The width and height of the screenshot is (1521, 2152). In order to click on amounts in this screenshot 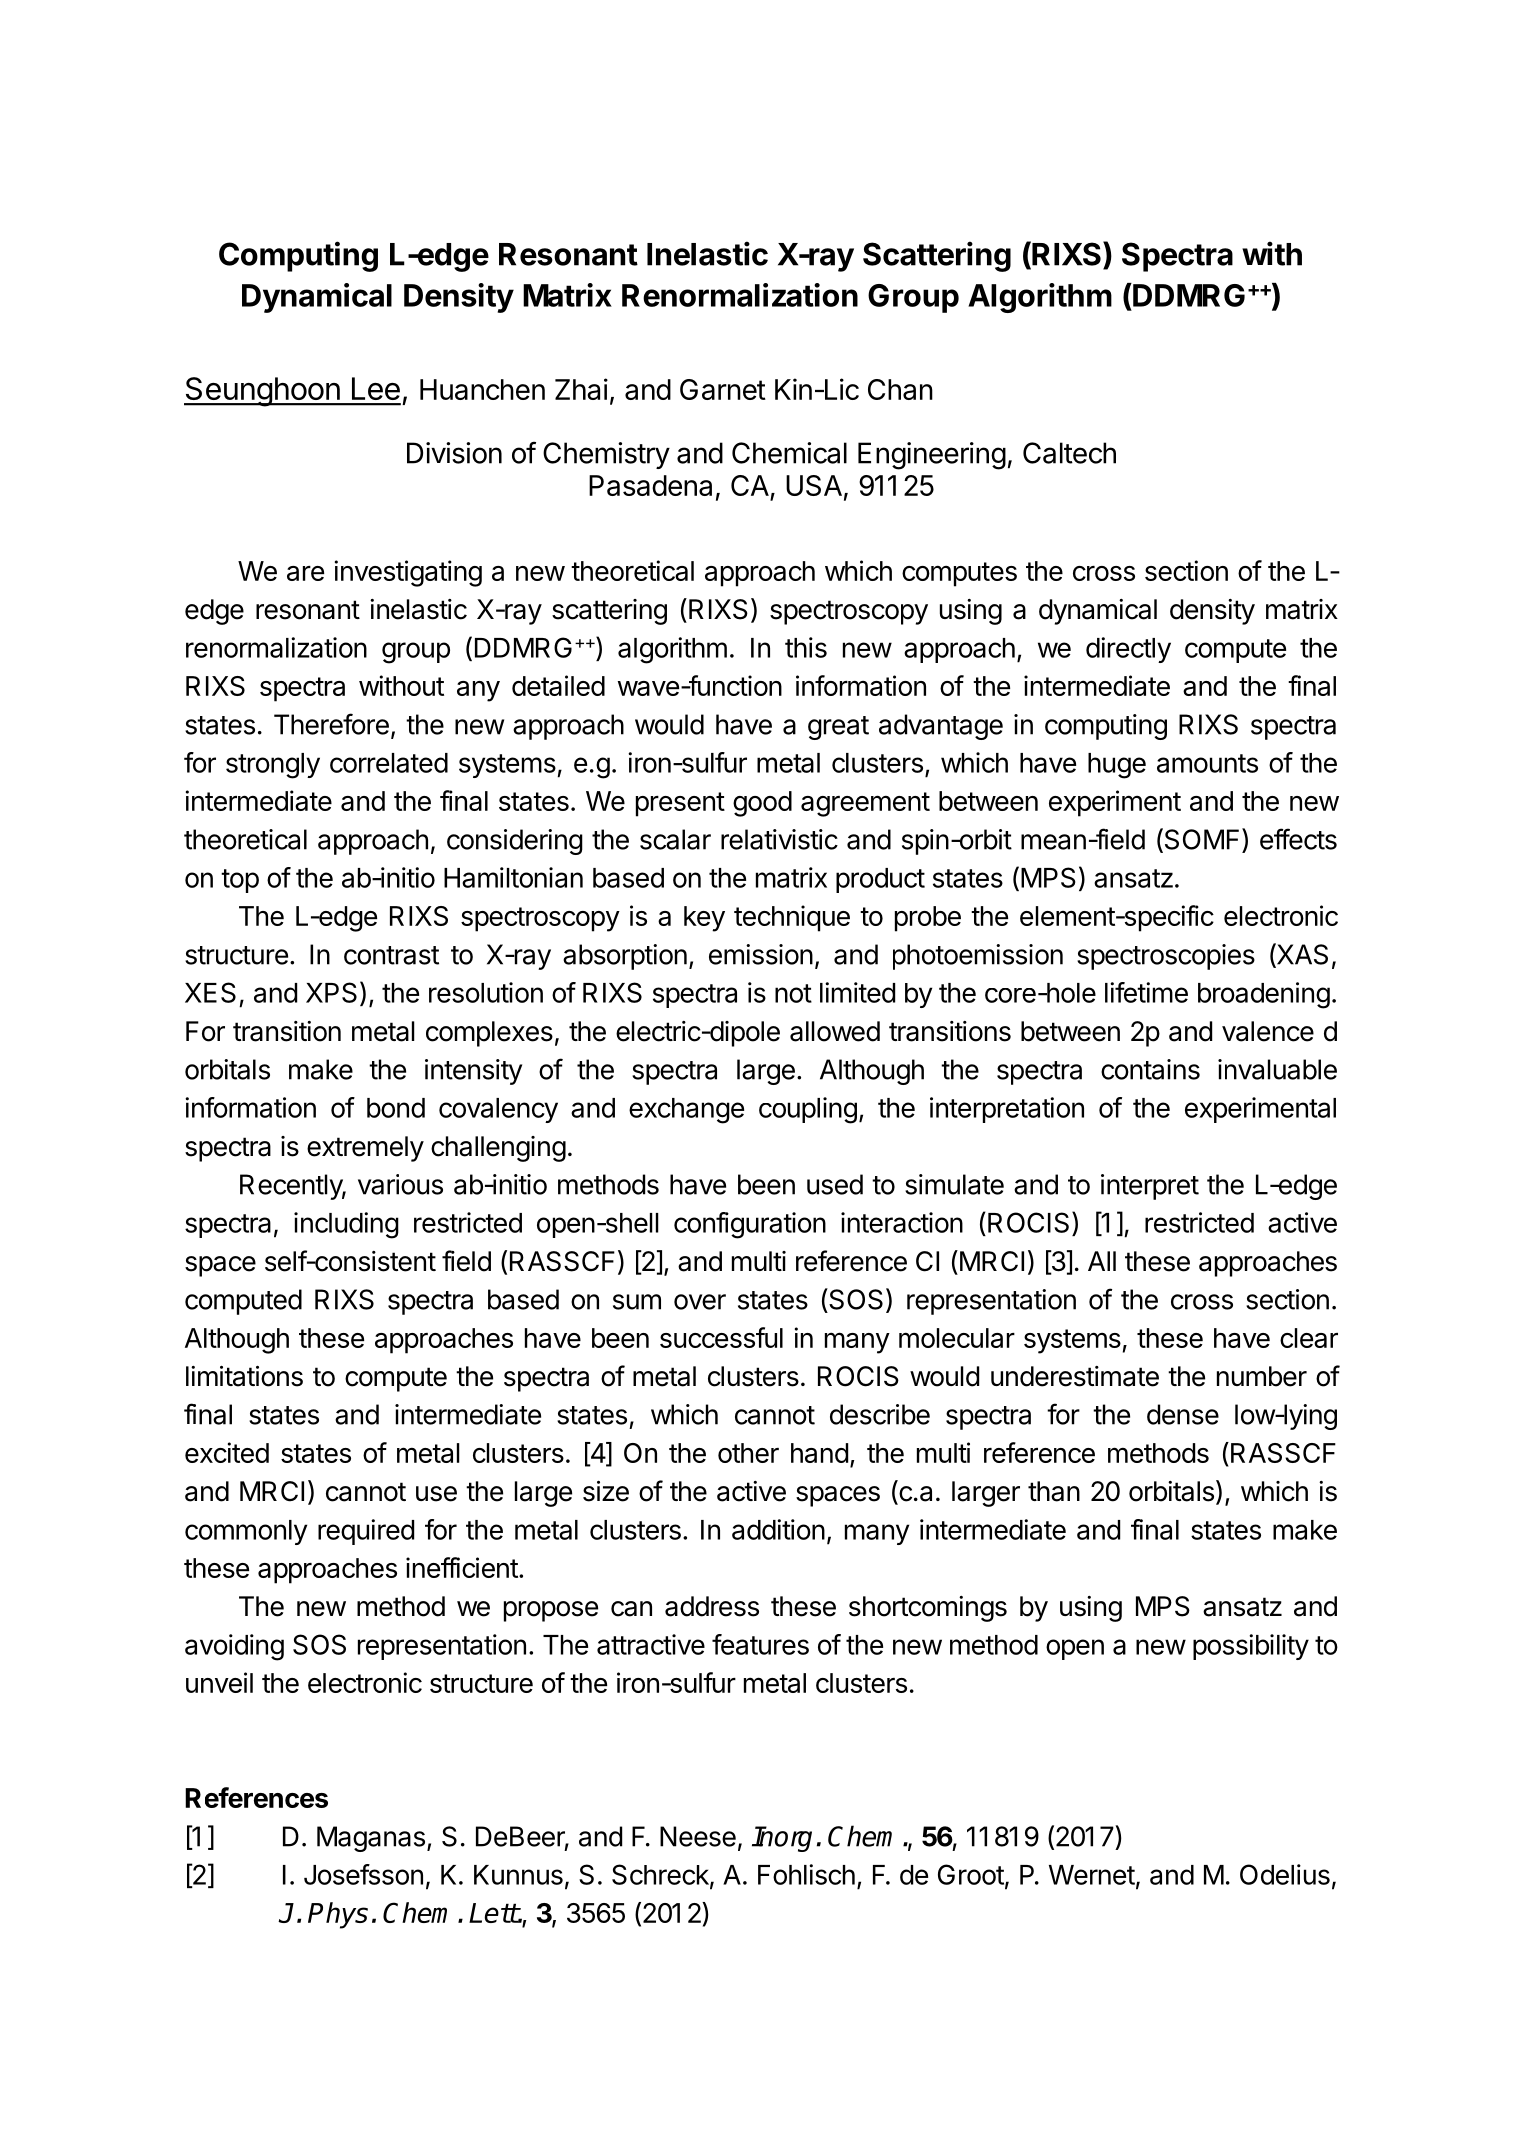, I will do `click(1207, 763)`.
